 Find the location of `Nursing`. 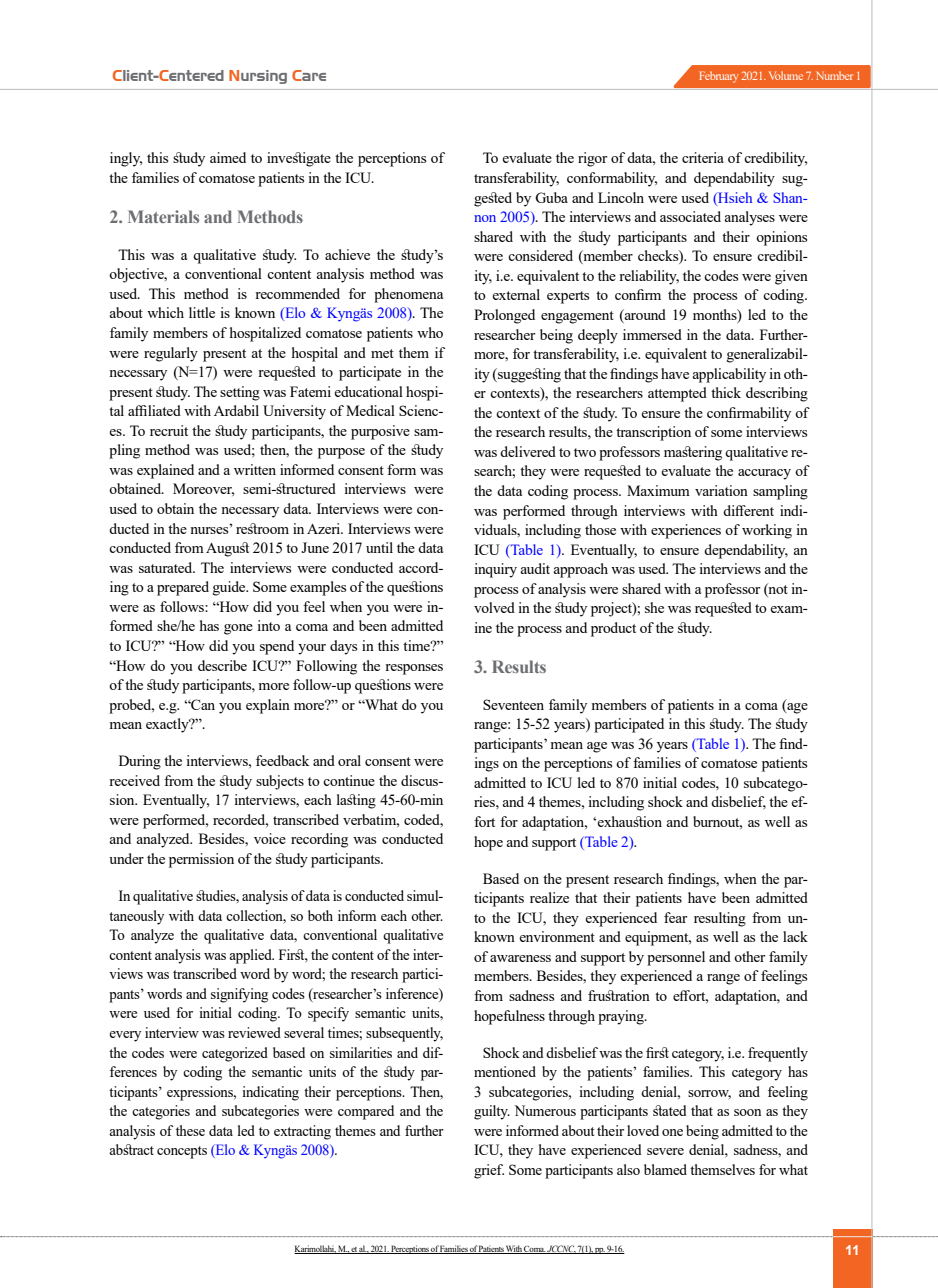

Nursing is located at coordinates (258, 77).
